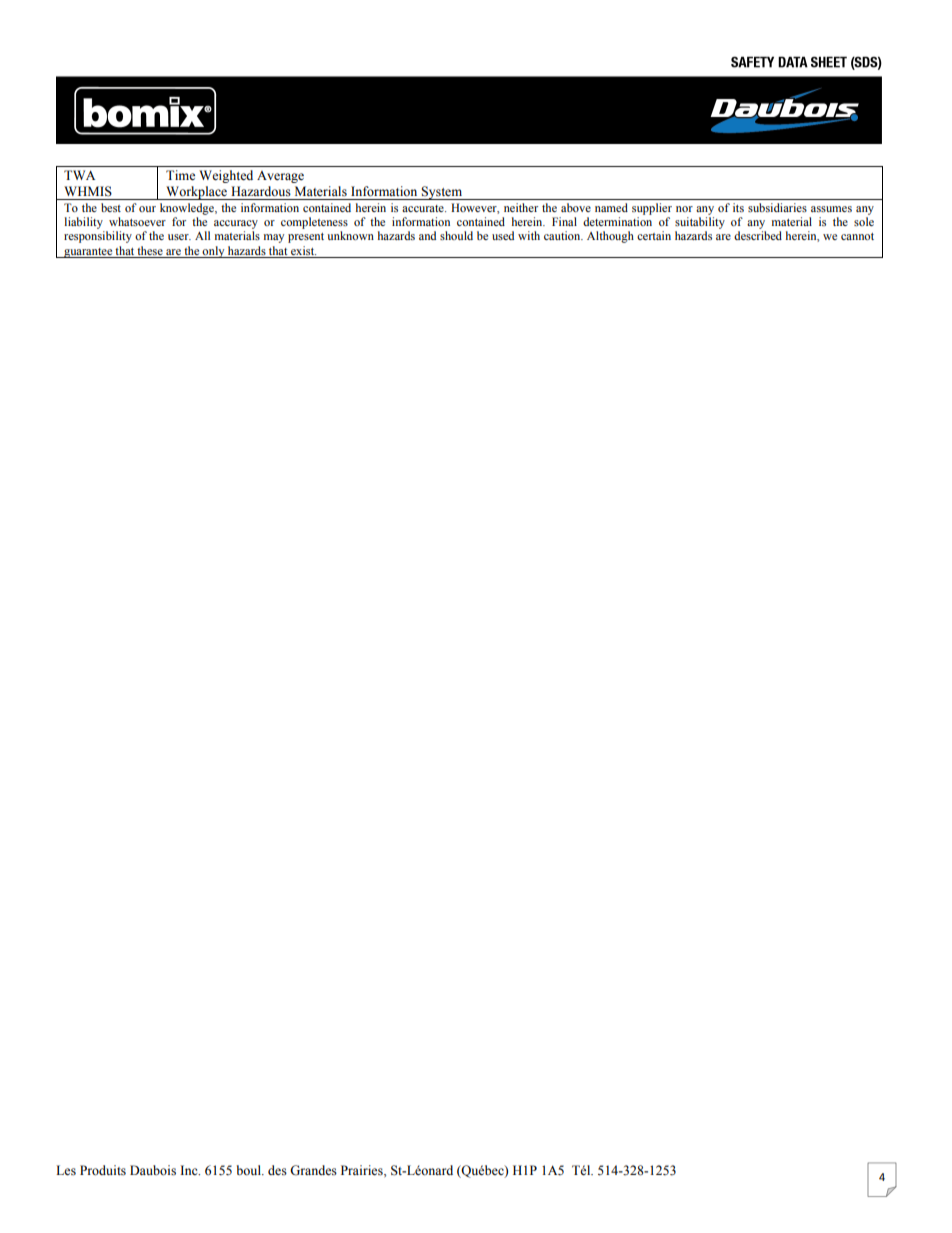 Image resolution: width=952 pixels, height=1233 pixels. Describe the element at coordinates (857, 236) in the page. I see `cannot` at that location.
